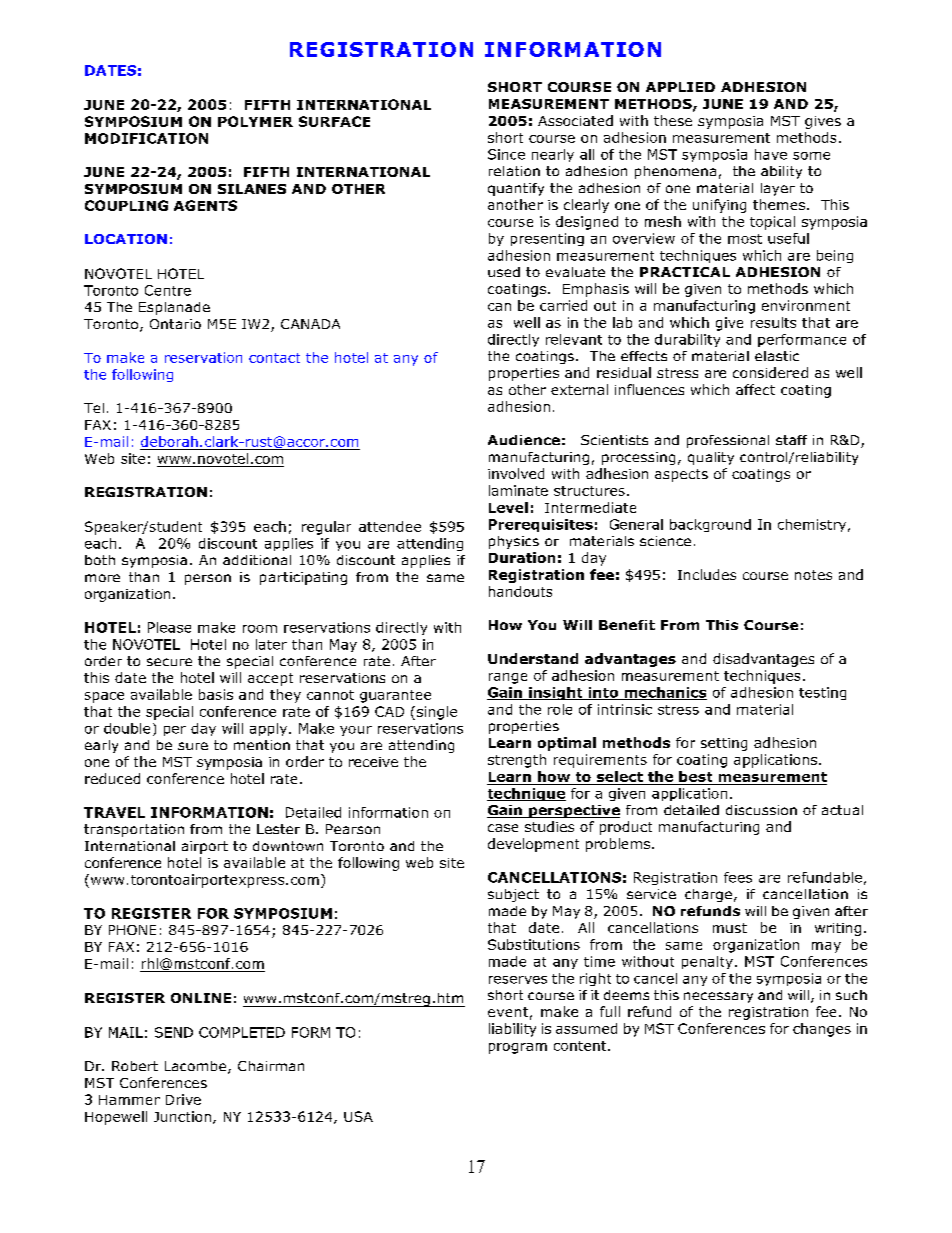 This screenshot has height=1233, width=952. What do you see at coordinates (262, 745) in the screenshot?
I see `mention` at bounding box center [262, 745].
